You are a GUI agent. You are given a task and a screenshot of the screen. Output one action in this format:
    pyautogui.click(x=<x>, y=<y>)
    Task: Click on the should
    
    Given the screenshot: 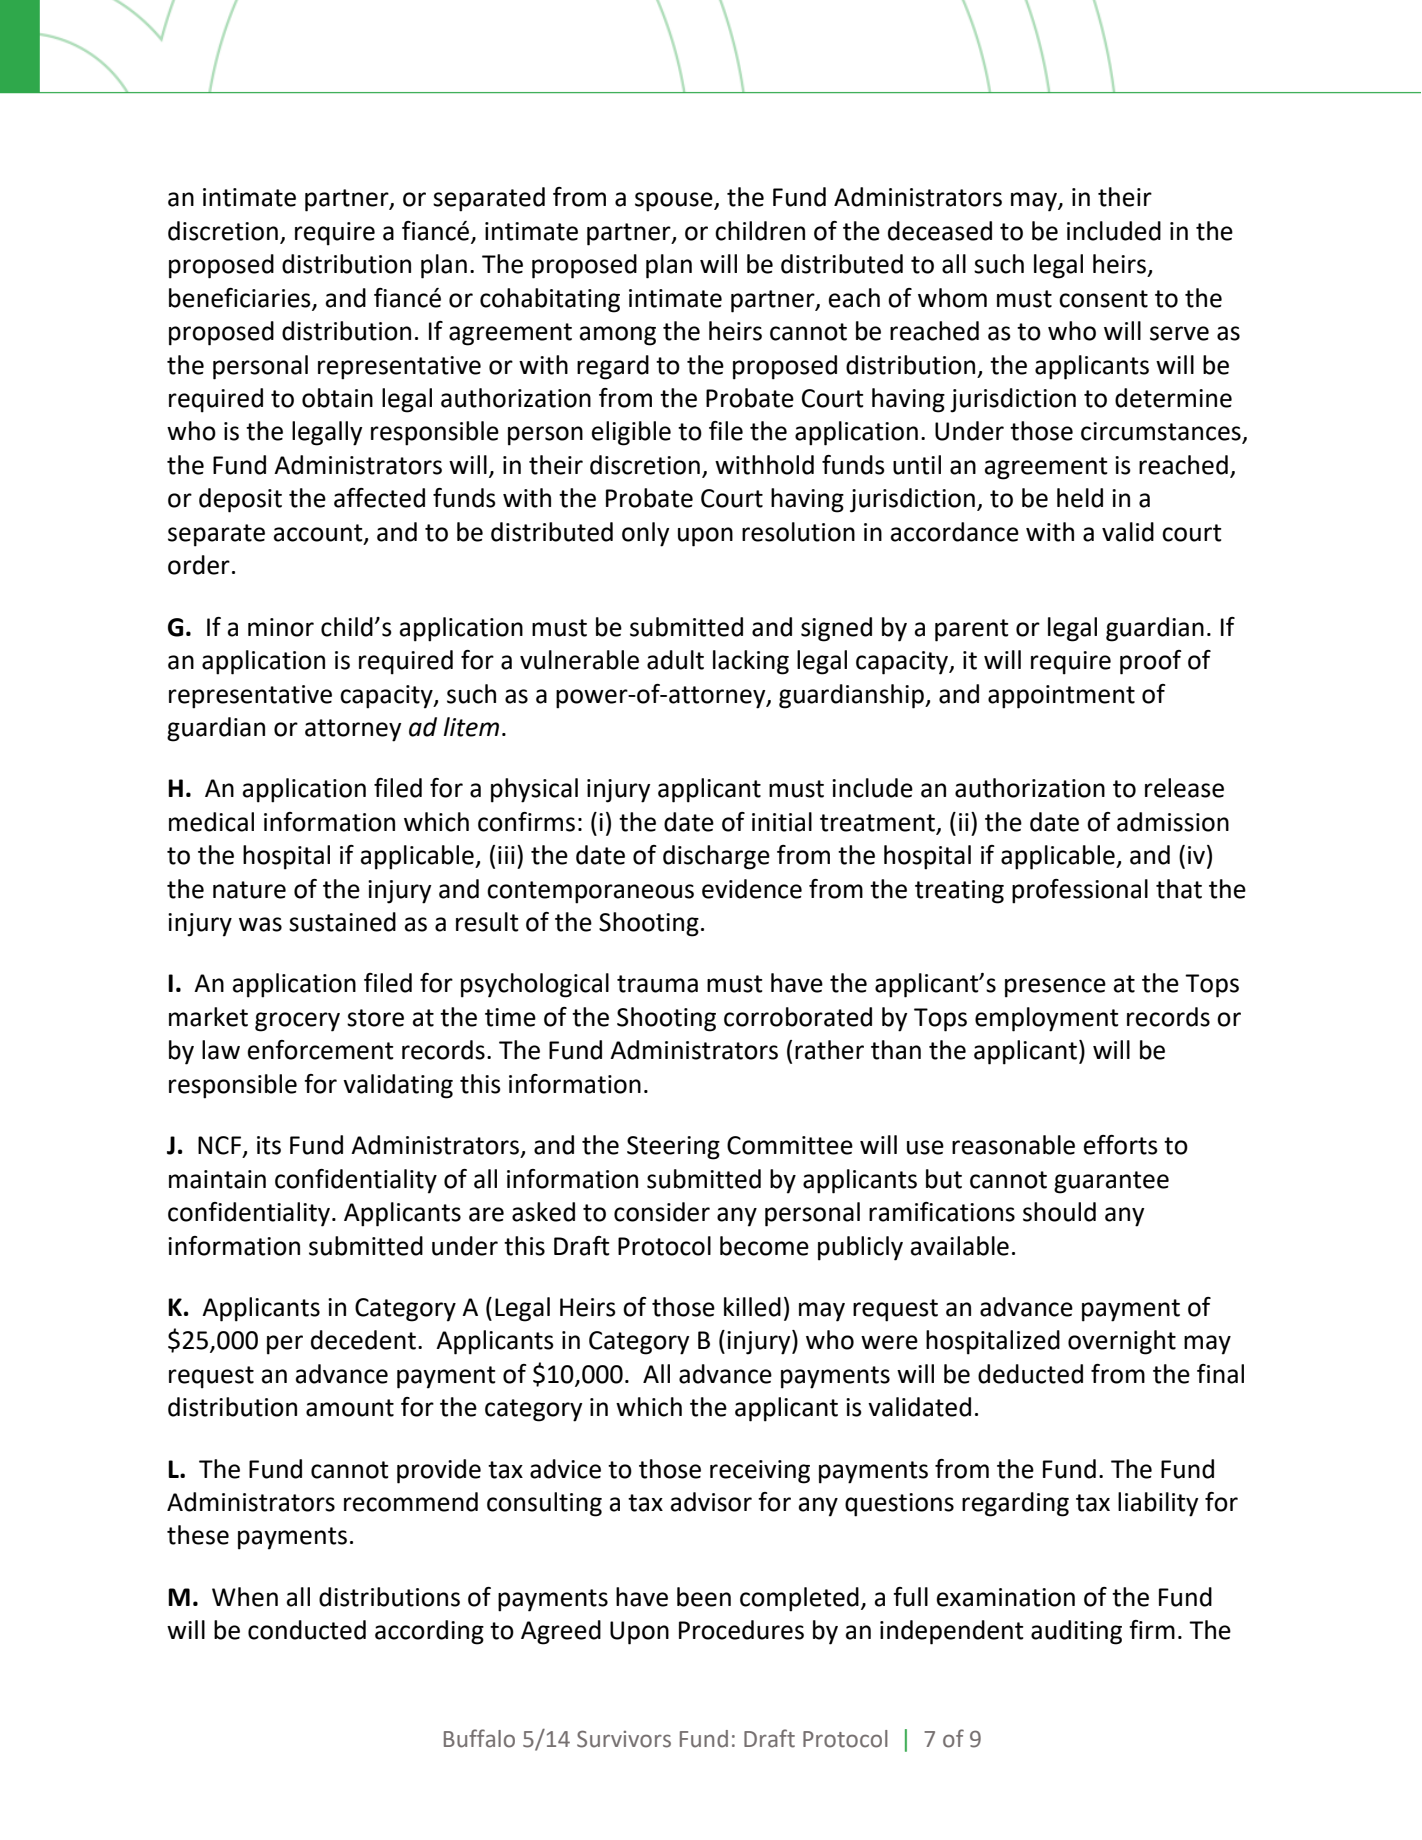 What is the action you would take?
    pyautogui.click(x=1059, y=1212)
